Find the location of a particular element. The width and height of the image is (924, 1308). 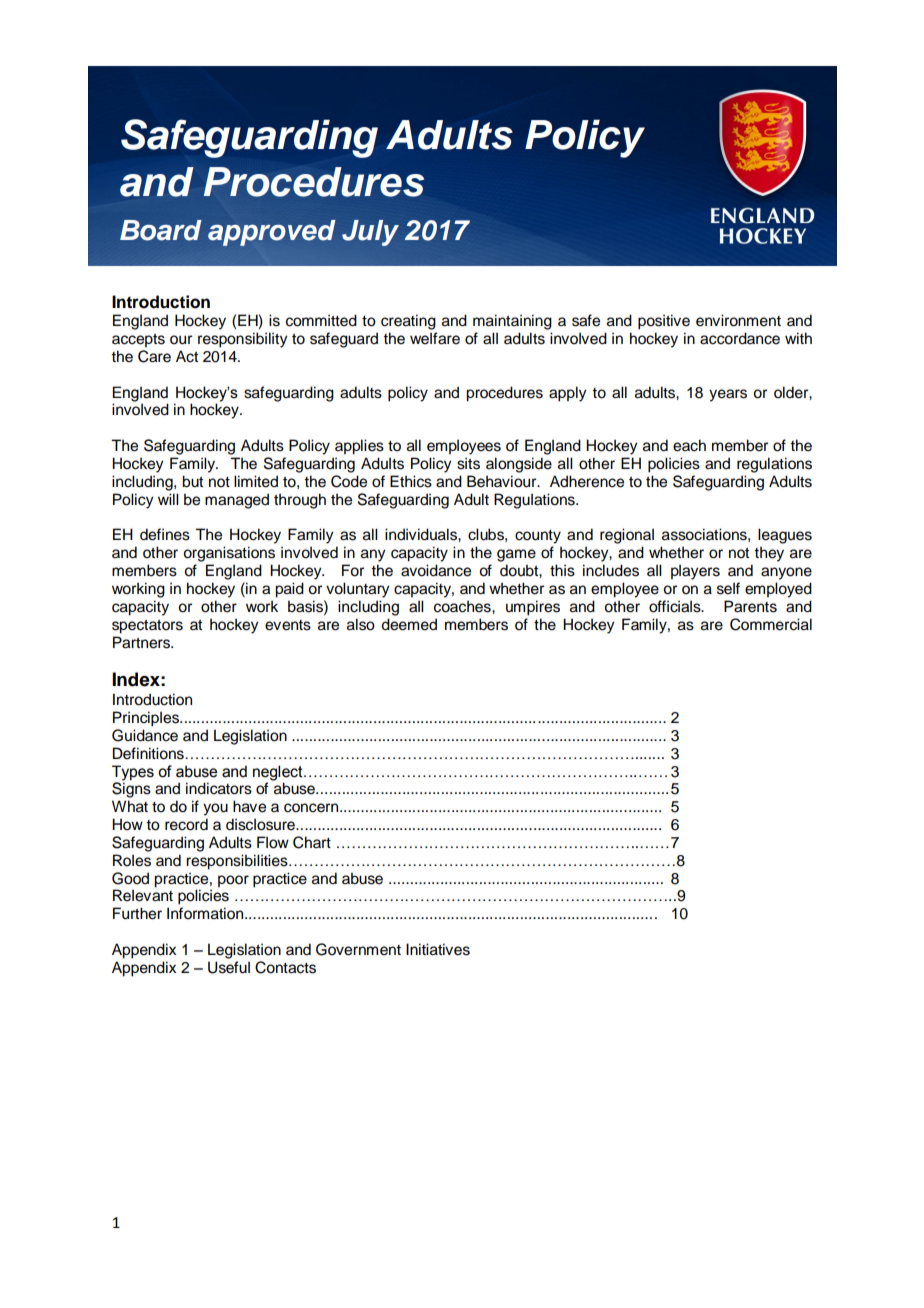

spectators is located at coordinates (147, 627).
